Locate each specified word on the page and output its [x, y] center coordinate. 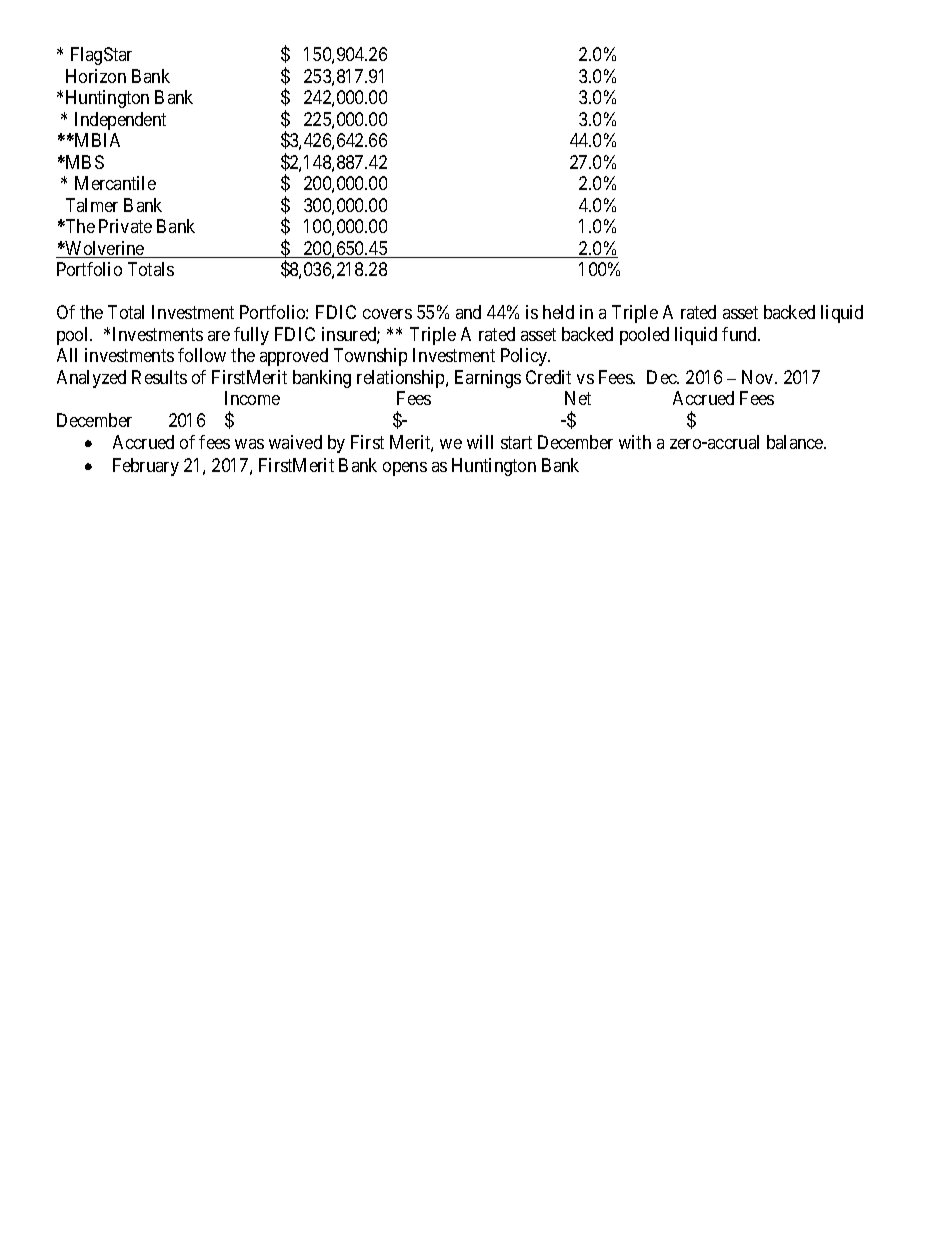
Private [125, 226]
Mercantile [115, 183]
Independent [120, 121]
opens [405, 469]
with [635, 442]
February [146, 467]
